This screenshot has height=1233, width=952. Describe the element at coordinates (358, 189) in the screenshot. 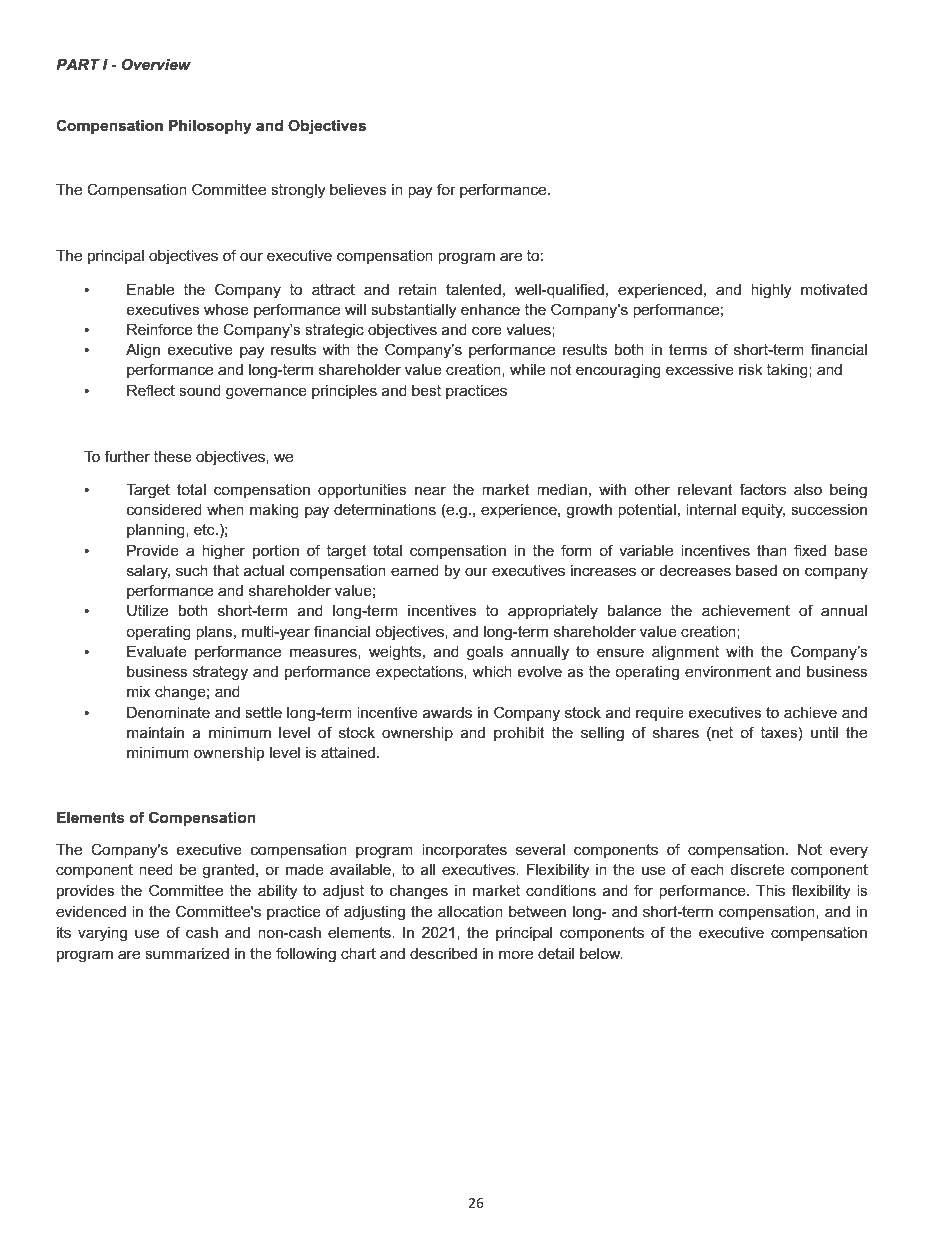

I see `believes` at that location.
